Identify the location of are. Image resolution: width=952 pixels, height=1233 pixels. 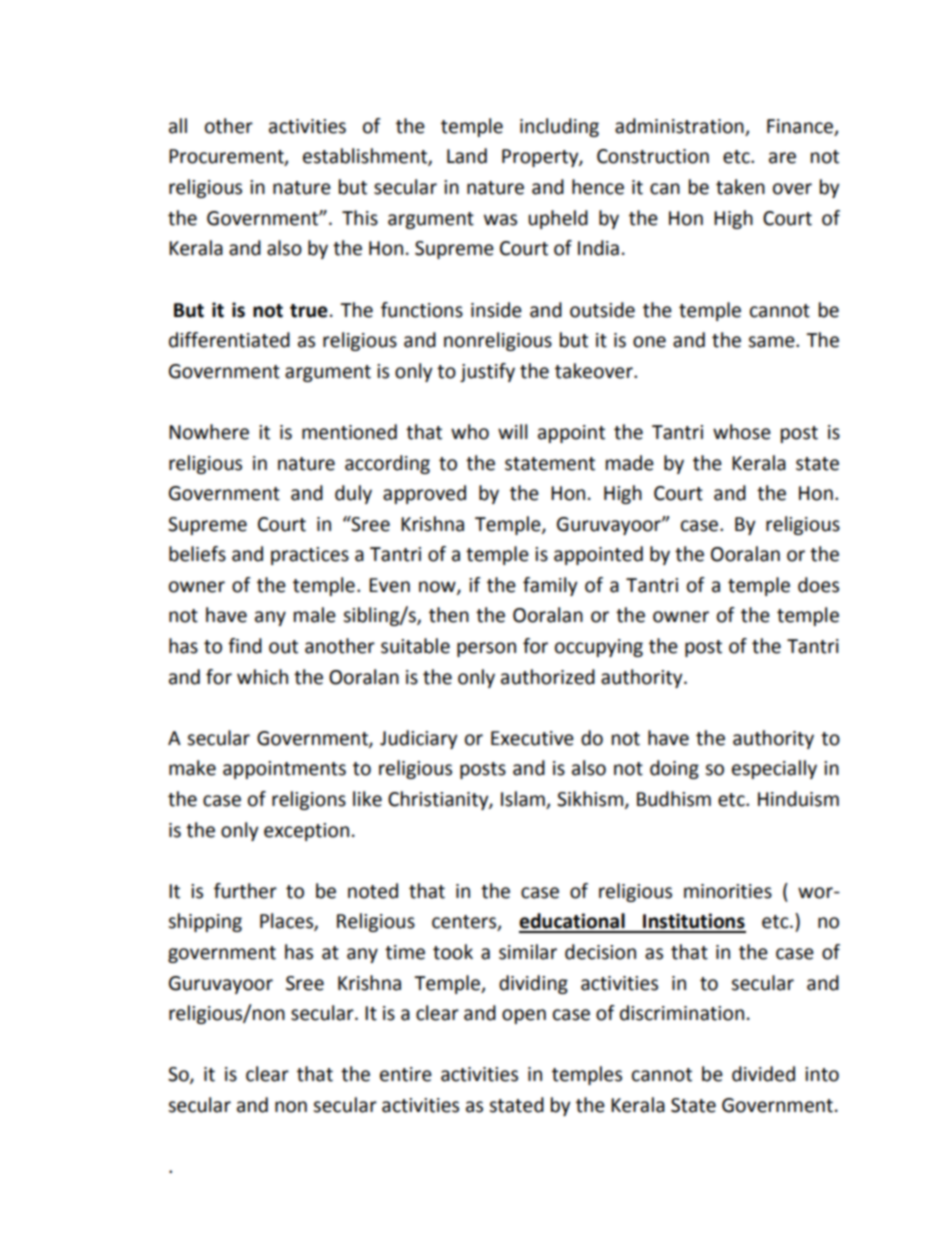
(782, 158).
